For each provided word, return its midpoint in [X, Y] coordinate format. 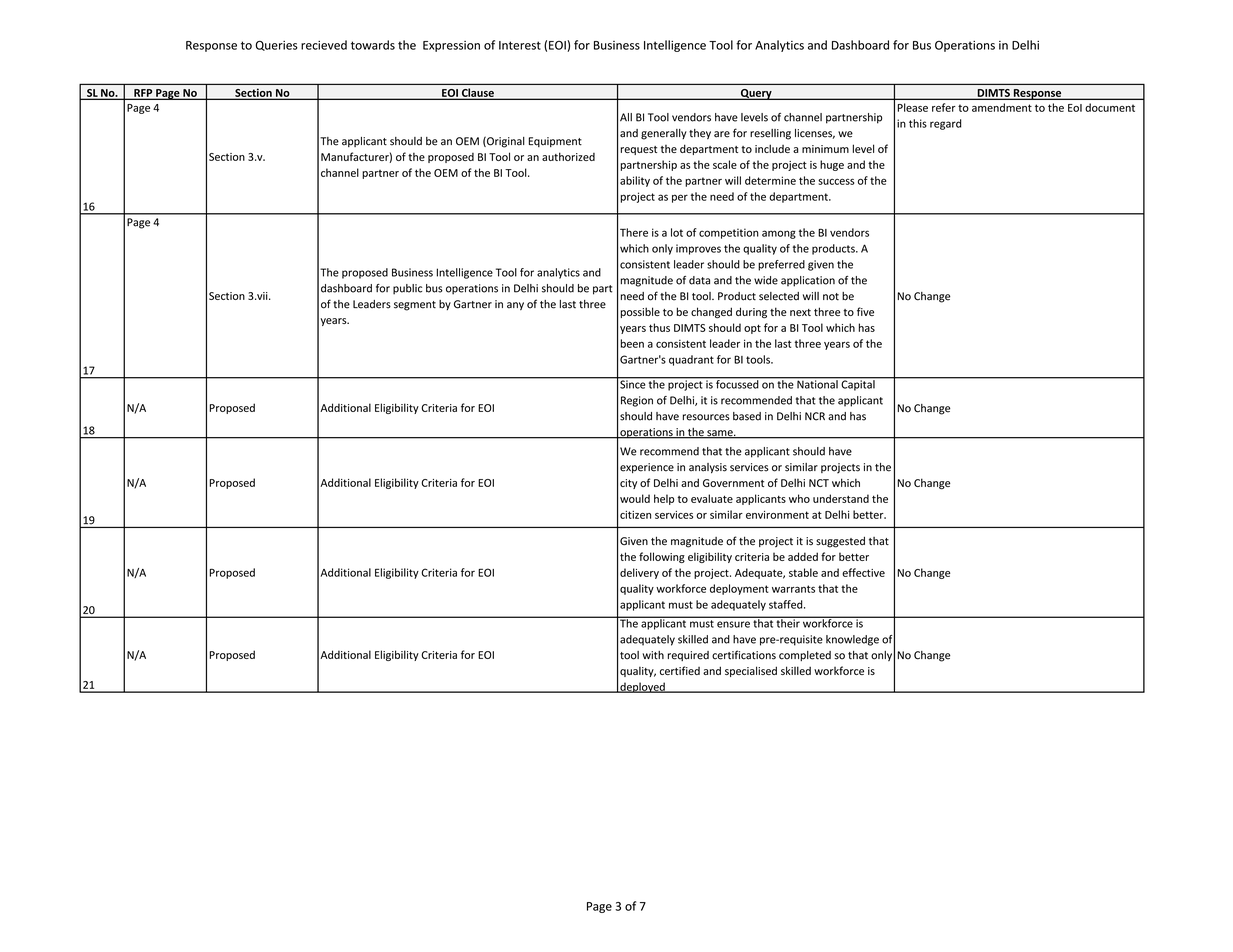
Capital [858, 384]
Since [632, 383]
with [653, 655]
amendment [1002, 107]
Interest [520, 45]
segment [415, 306]
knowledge [852, 640]
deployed [642, 687]
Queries [276, 46]
